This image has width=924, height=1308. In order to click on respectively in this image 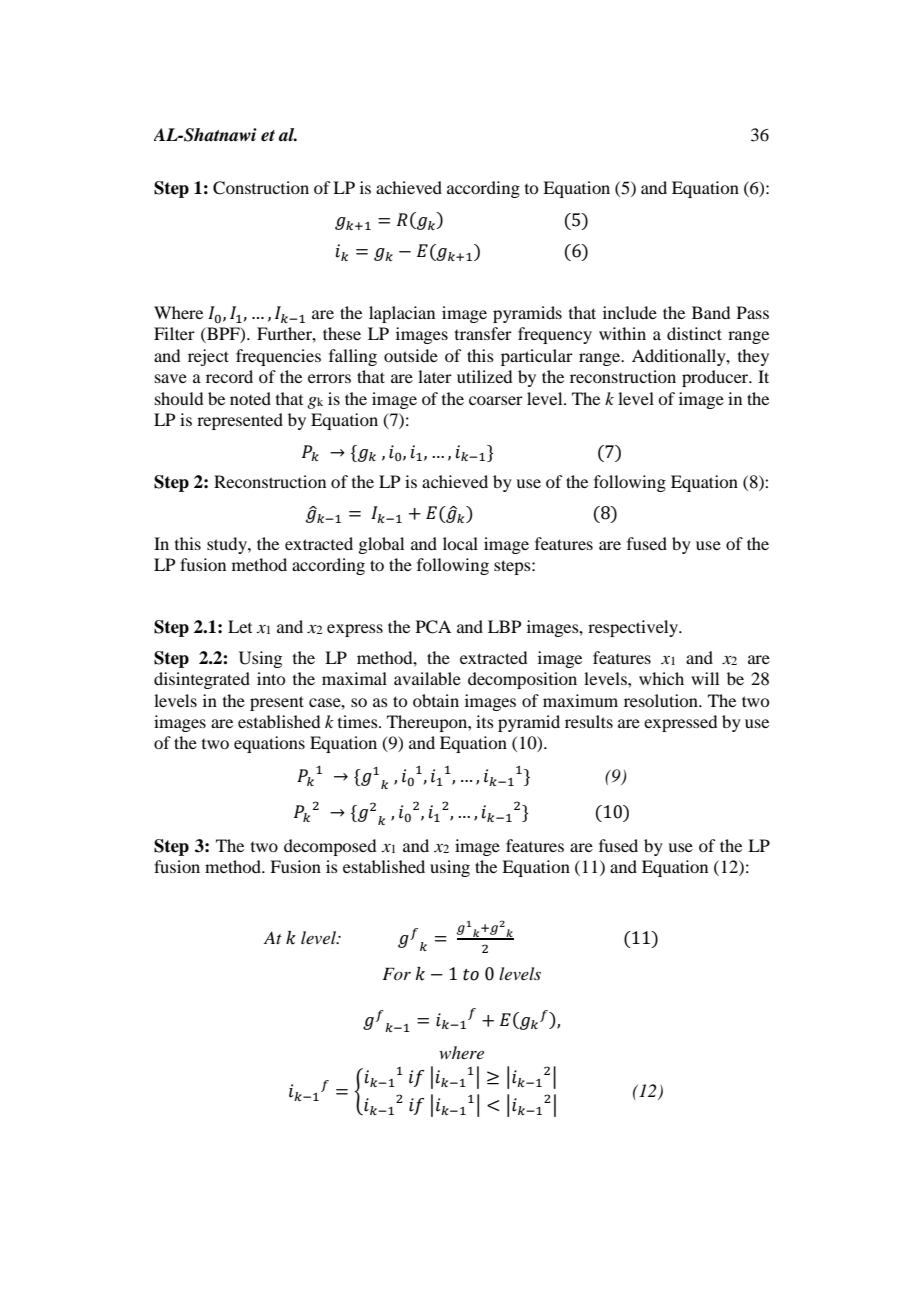, I will do `click(634, 628)`.
